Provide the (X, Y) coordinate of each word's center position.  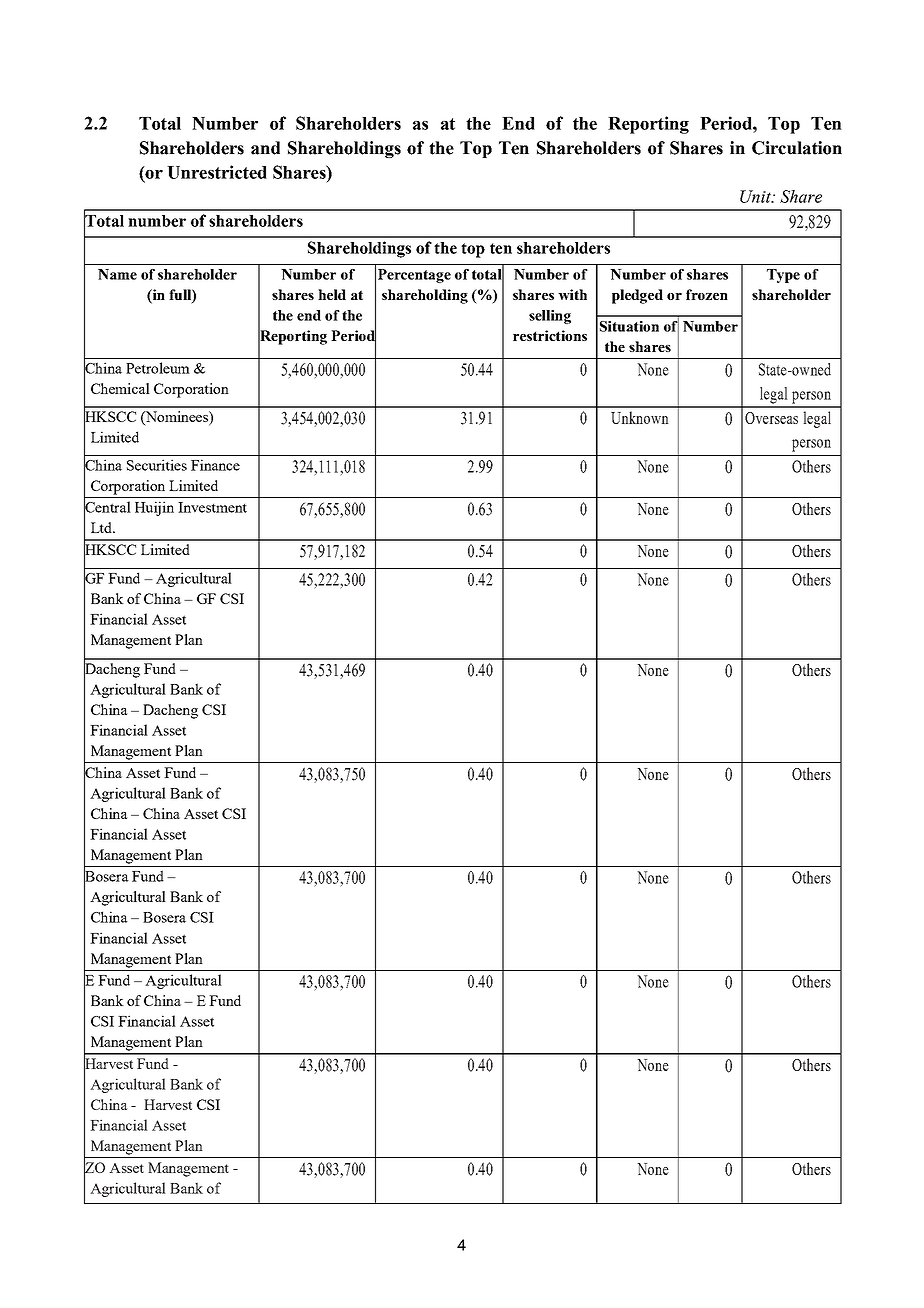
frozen (707, 294)
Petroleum (158, 368)
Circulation (797, 148)
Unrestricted (217, 172)
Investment (212, 507)
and (265, 148)
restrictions (550, 335)
